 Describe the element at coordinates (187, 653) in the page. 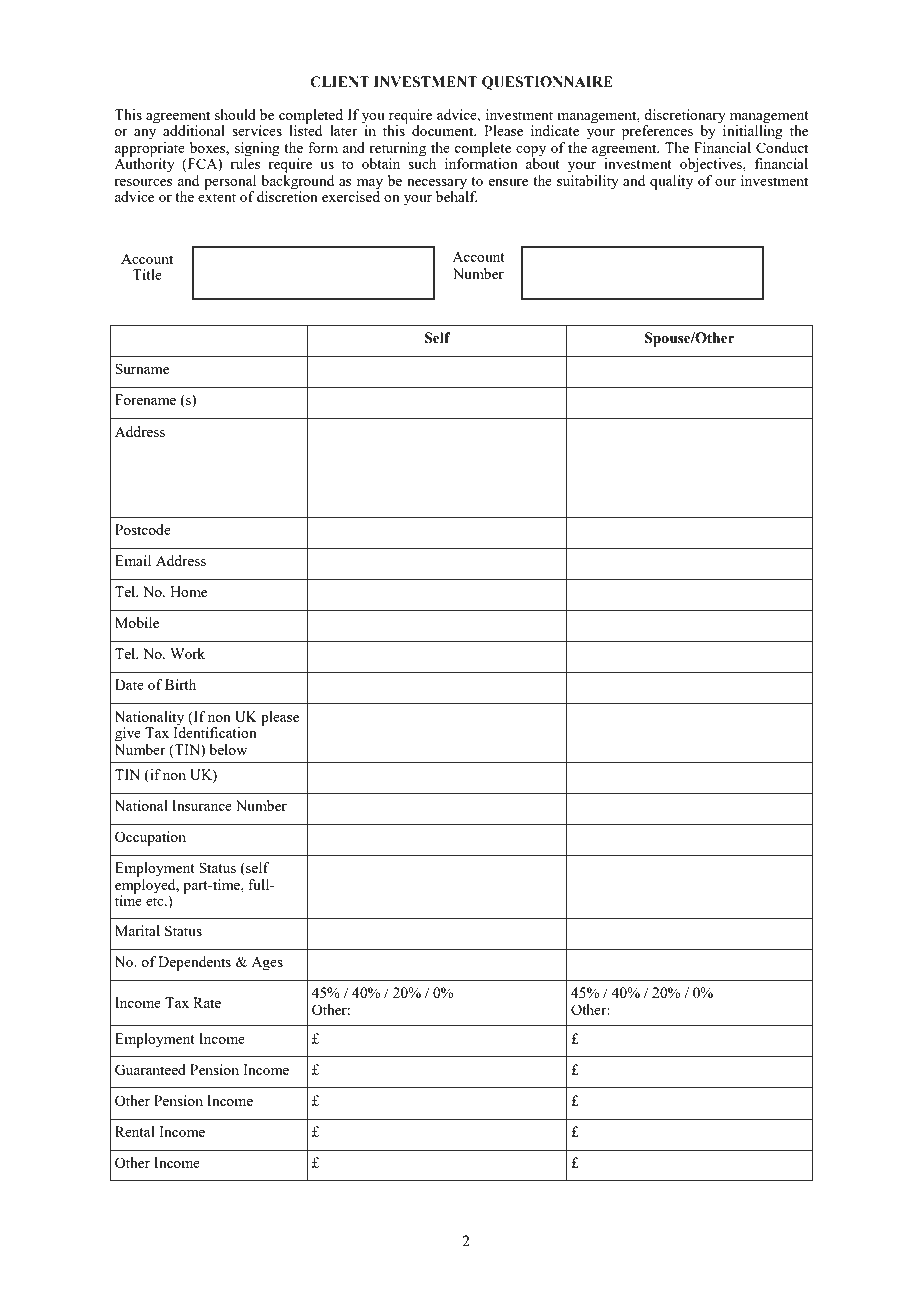

I see `Work` at that location.
